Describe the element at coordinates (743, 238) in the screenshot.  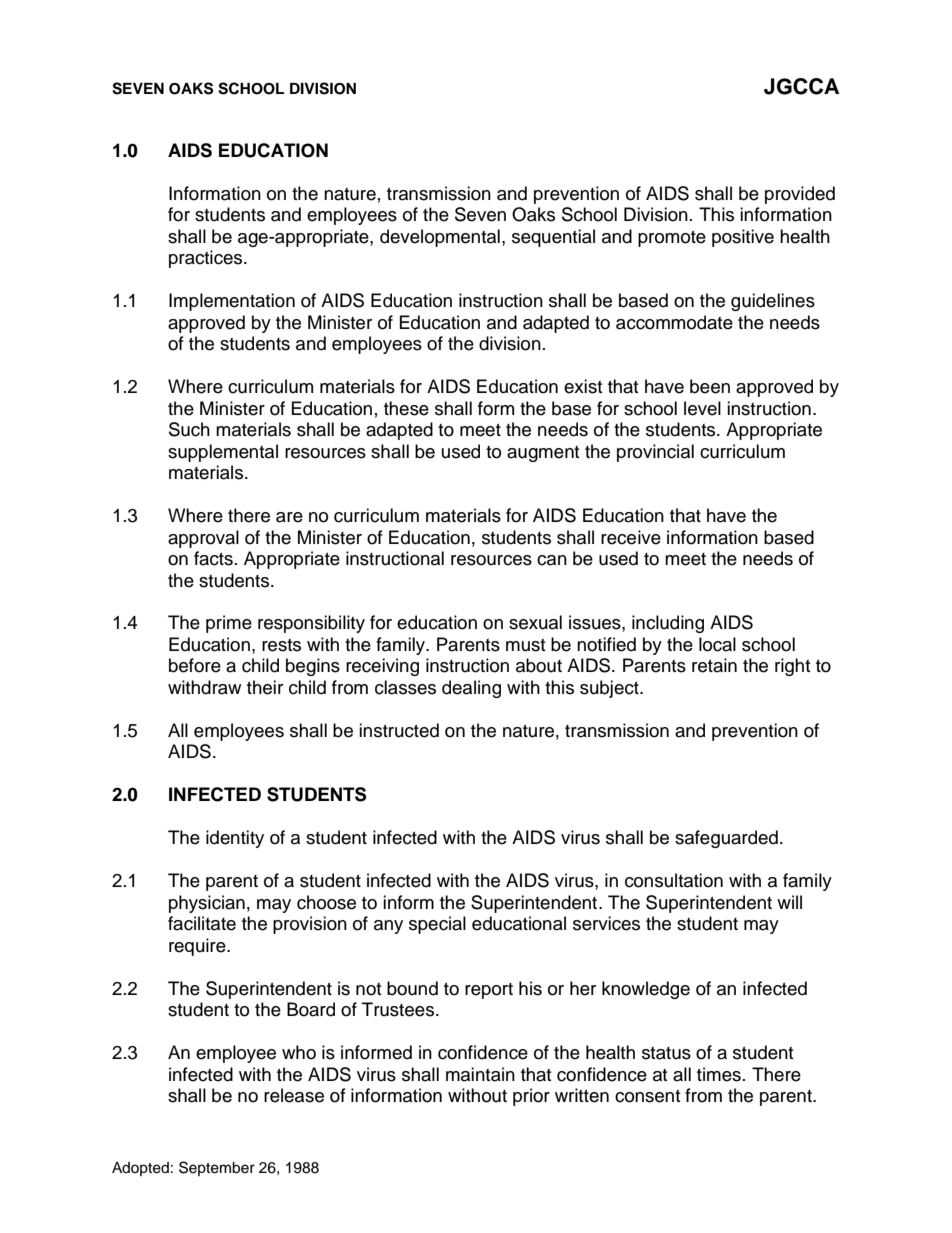
I see `positive` at that location.
